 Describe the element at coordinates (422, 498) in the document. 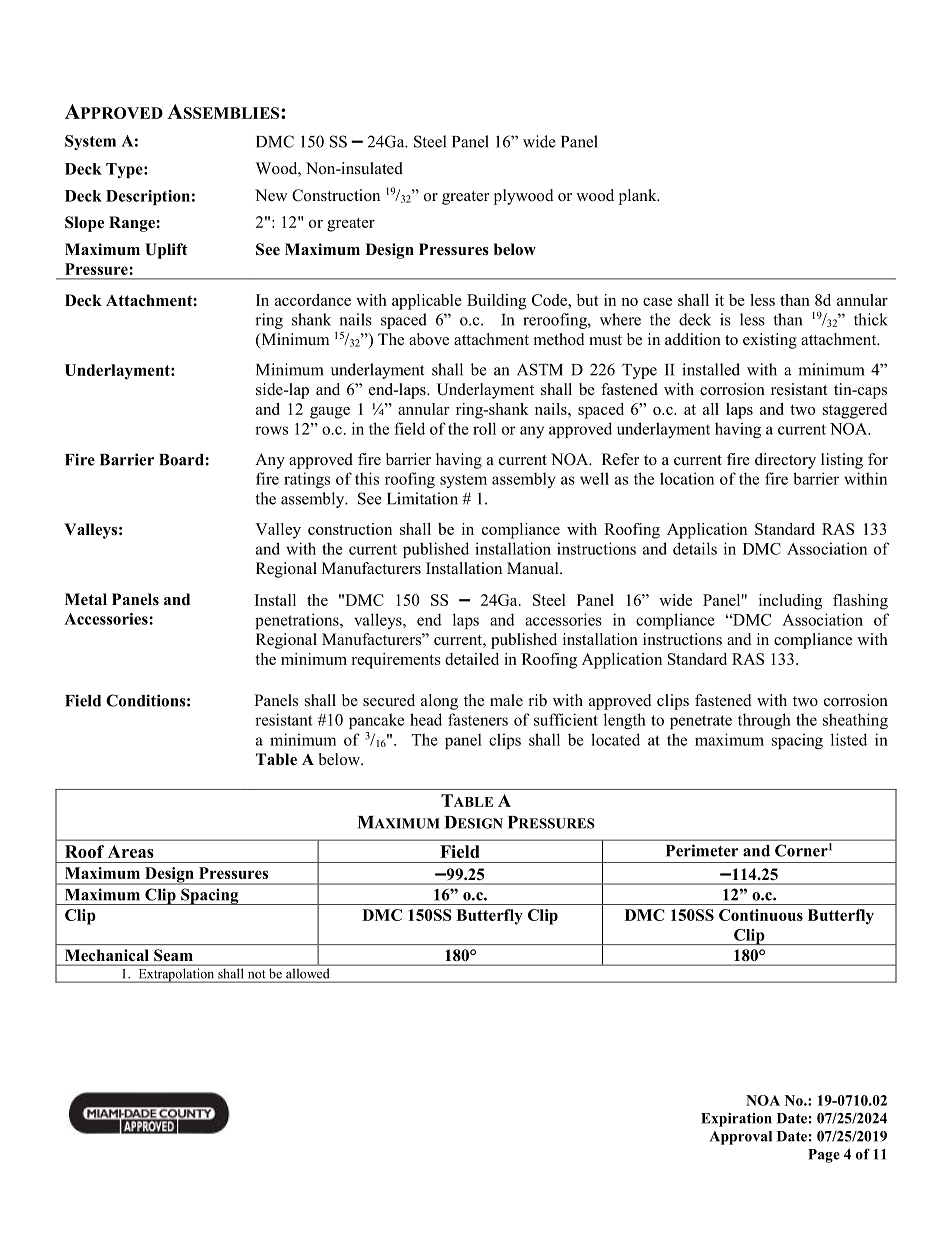

I see `Limitation` at that location.
